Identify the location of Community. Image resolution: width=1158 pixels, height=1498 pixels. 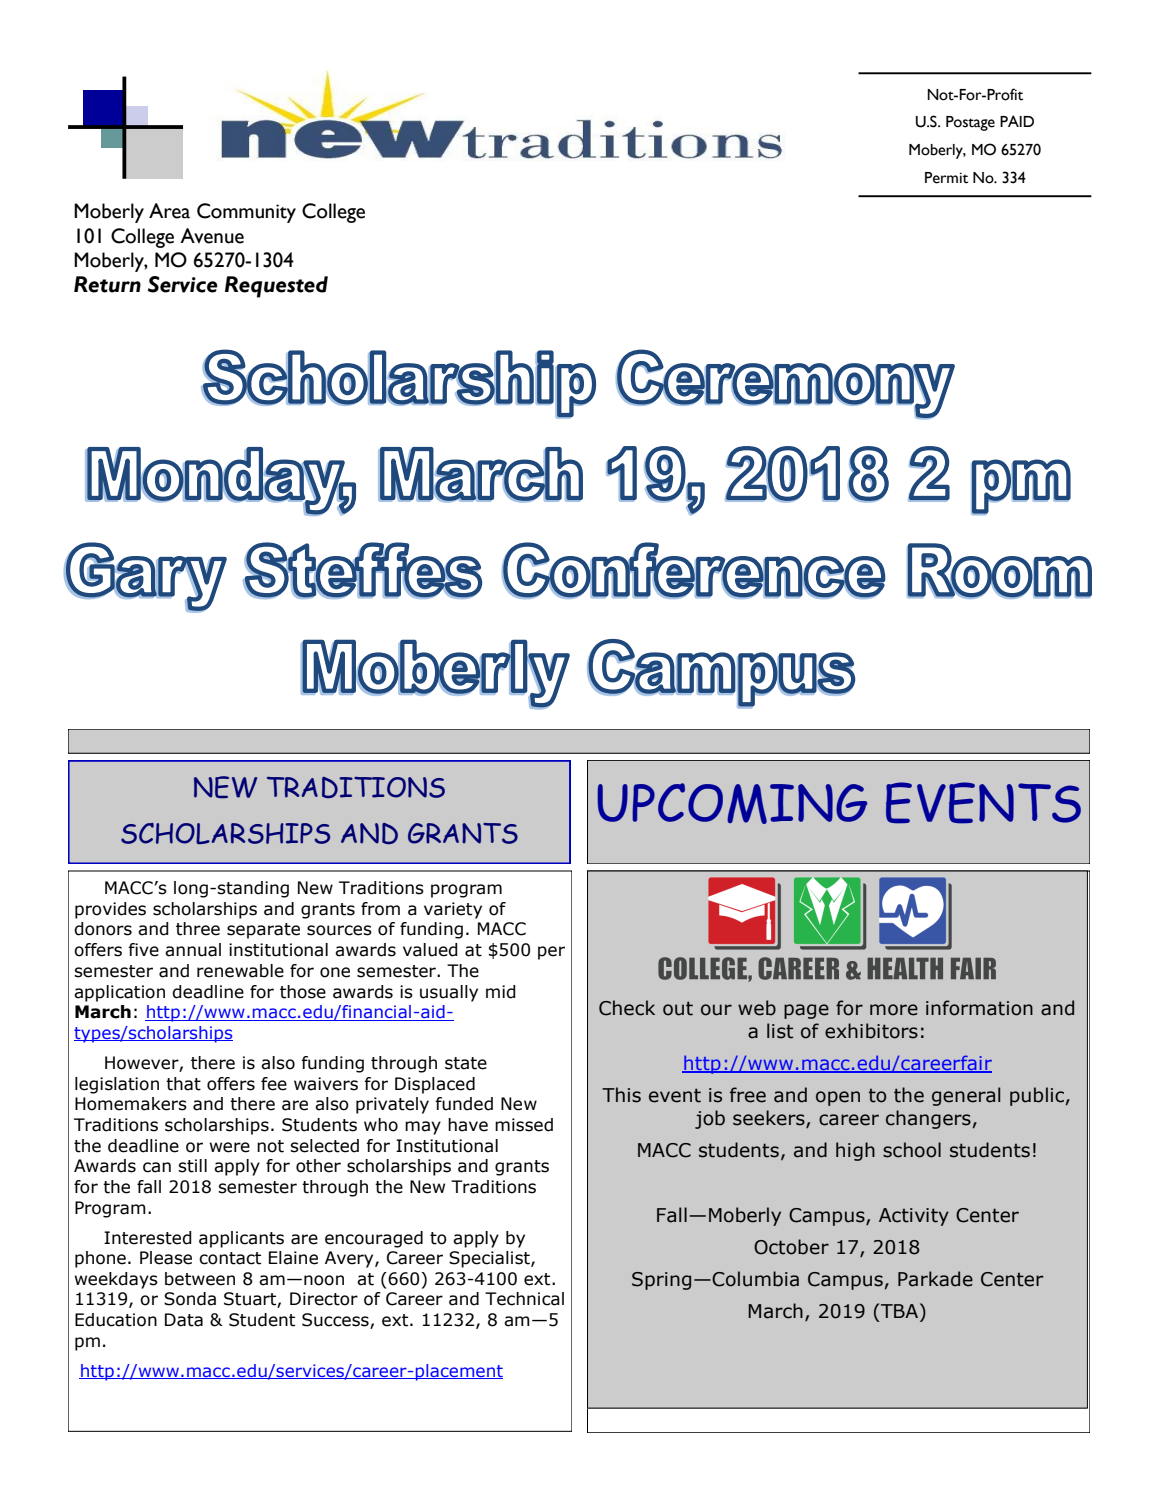
(246, 213).
